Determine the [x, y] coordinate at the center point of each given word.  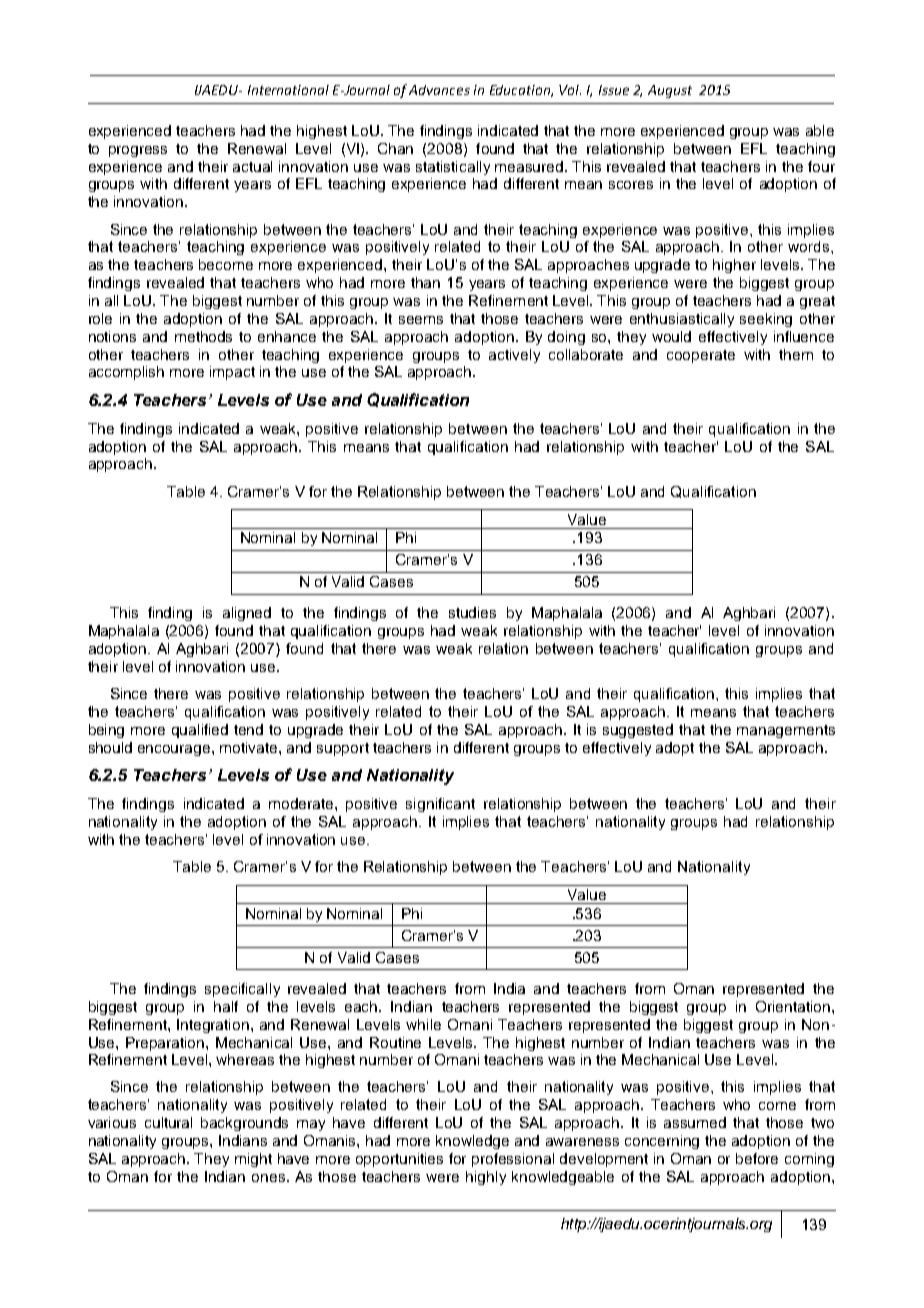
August [670, 91]
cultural [168, 1122]
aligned [247, 614]
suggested [638, 731]
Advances [439, 90]
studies [472, 612]
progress [138, 151]
